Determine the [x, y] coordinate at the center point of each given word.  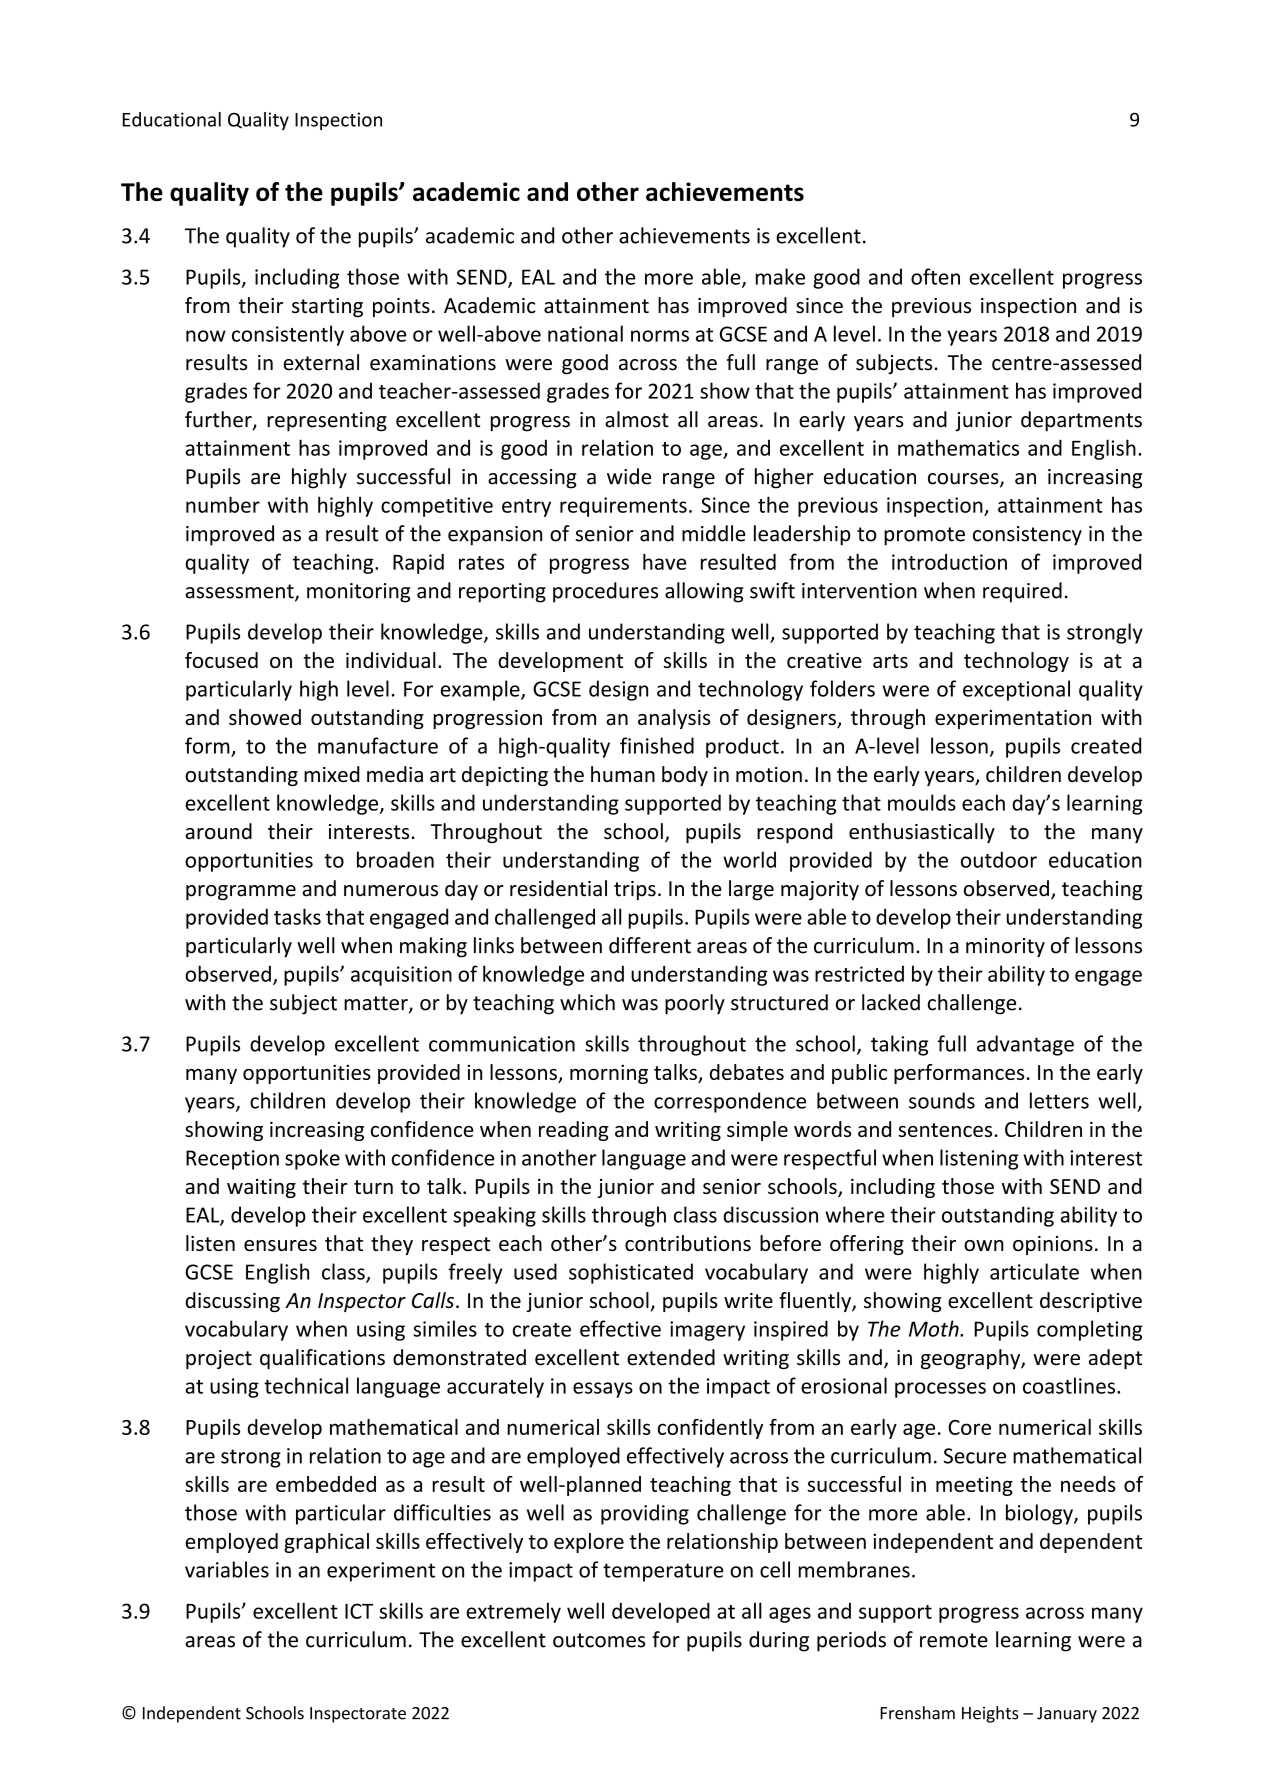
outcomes [599, 1640]
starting [327, 307]
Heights [990, 1714]
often [935, 276]
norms [660, 336]
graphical [326, 1543]
